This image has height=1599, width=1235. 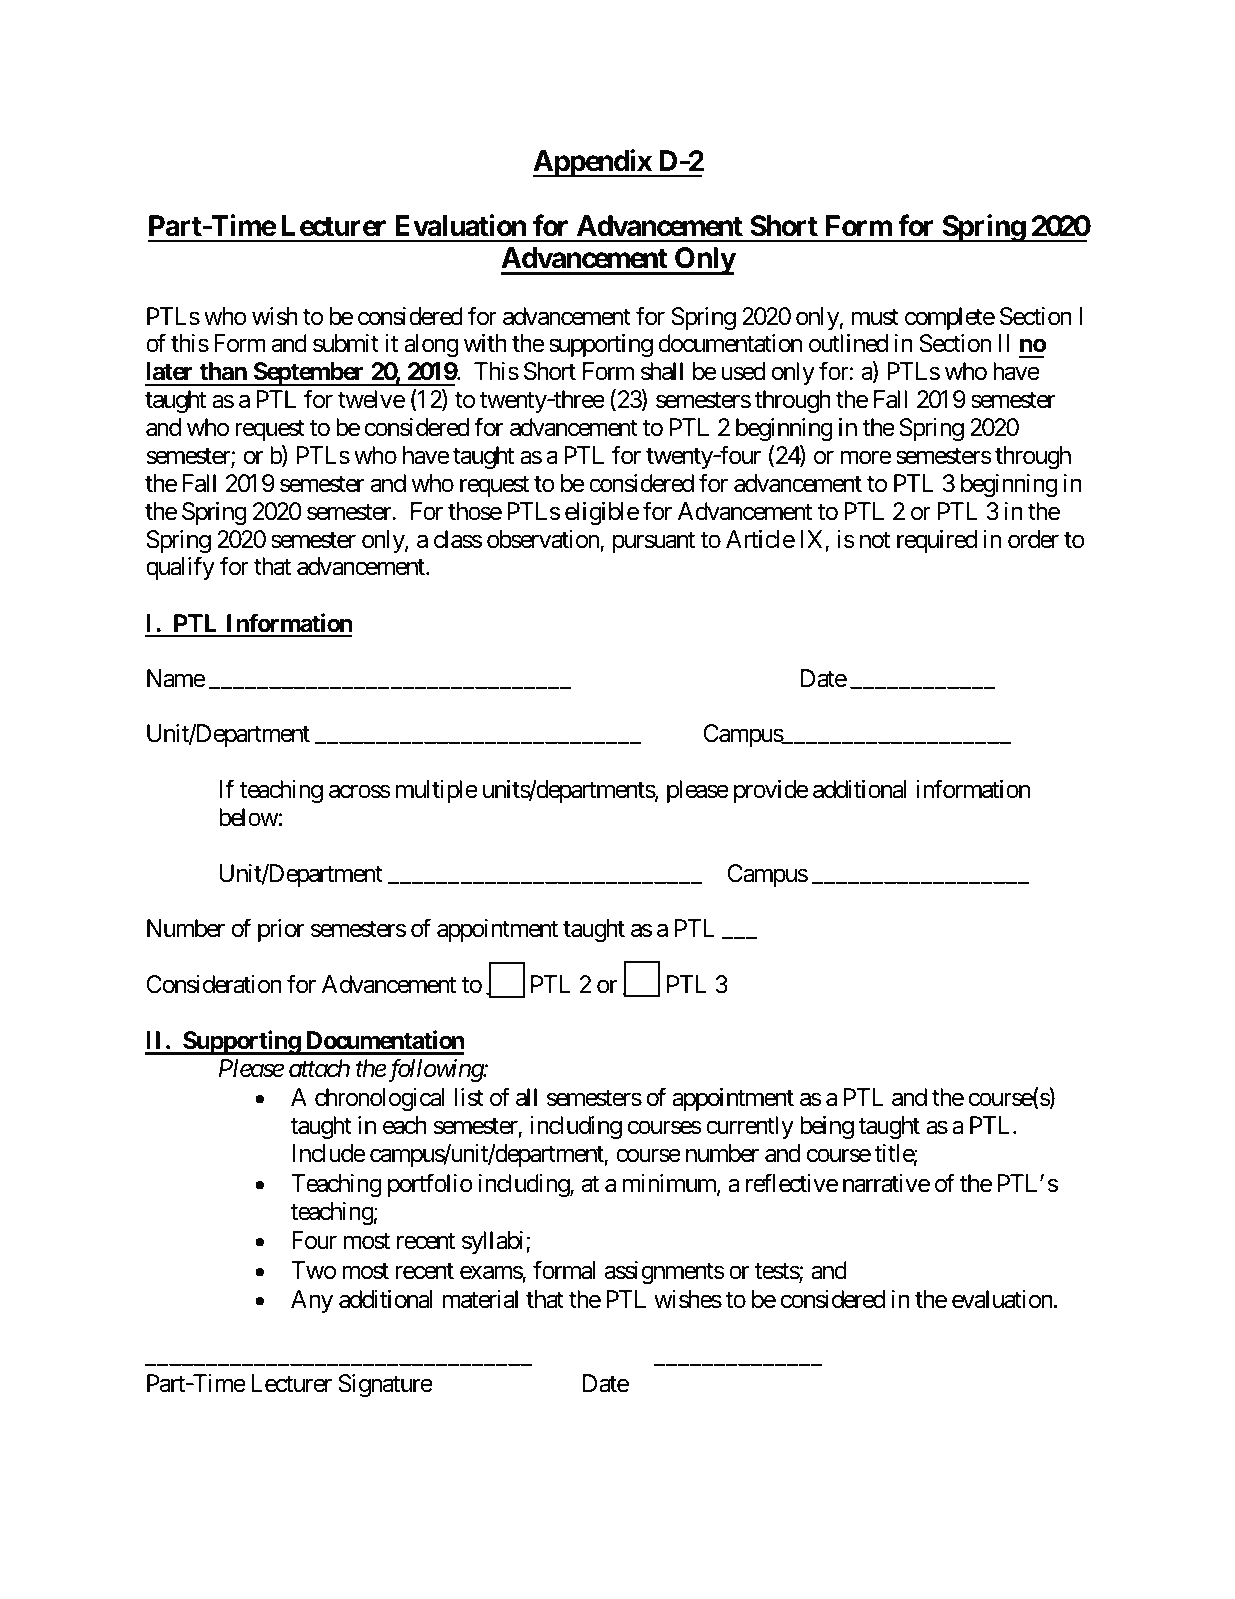 I want to click on Two, so click(x=313, y=1270).
